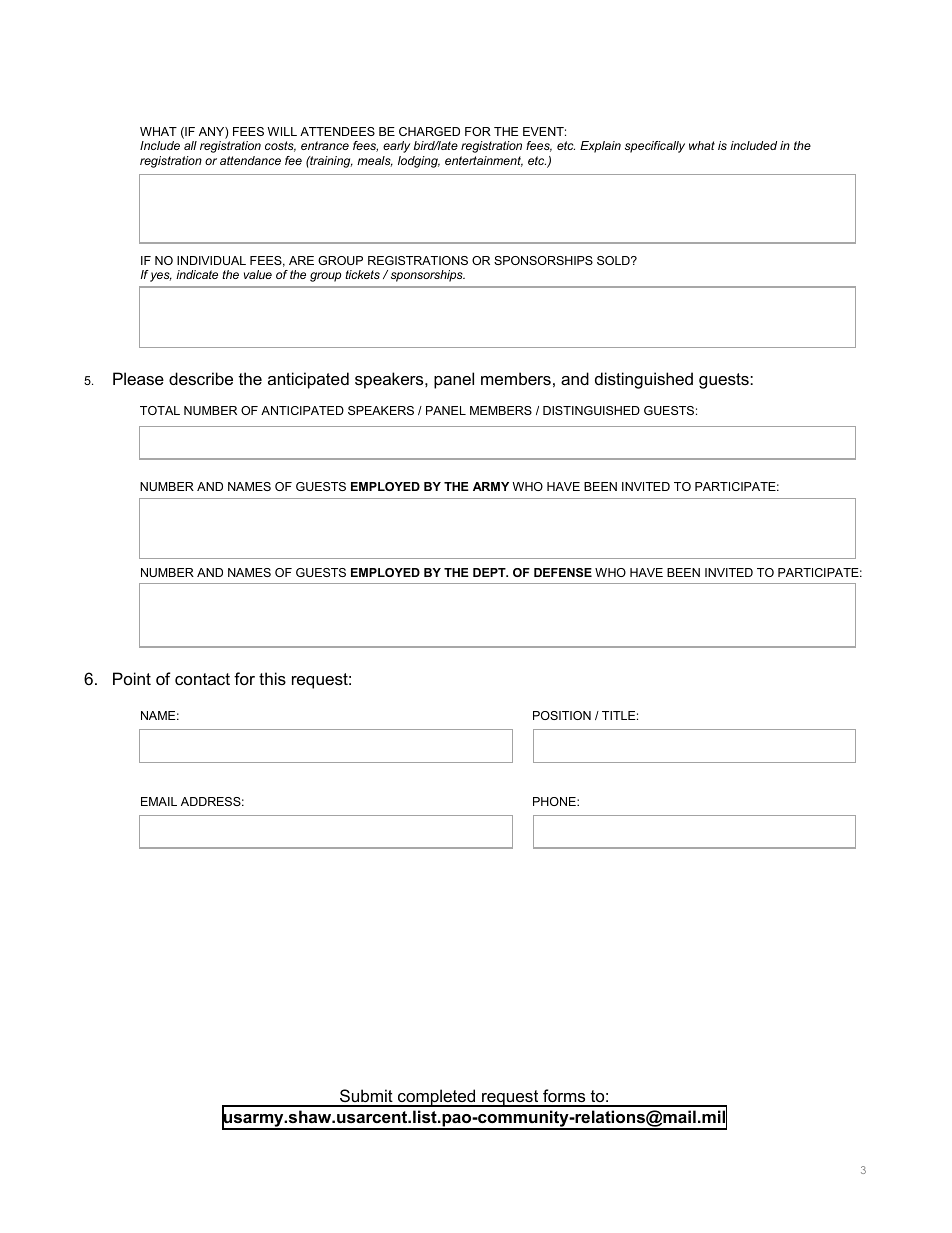  I want to click on POSITION, so click(562, 715).
